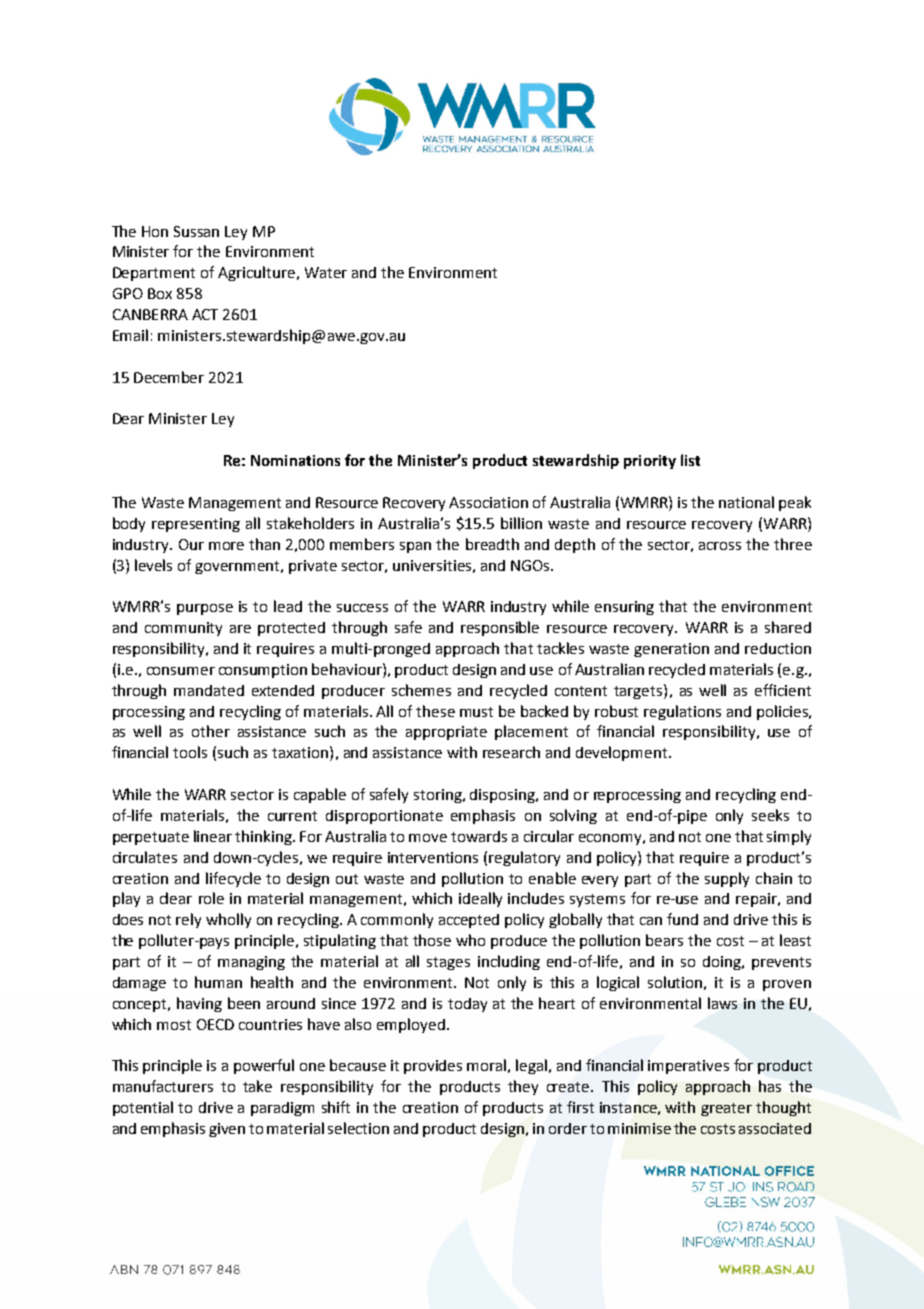 The width and height of the screenshot is (924, 1309). I want to click on Water, so click(326, 272).
